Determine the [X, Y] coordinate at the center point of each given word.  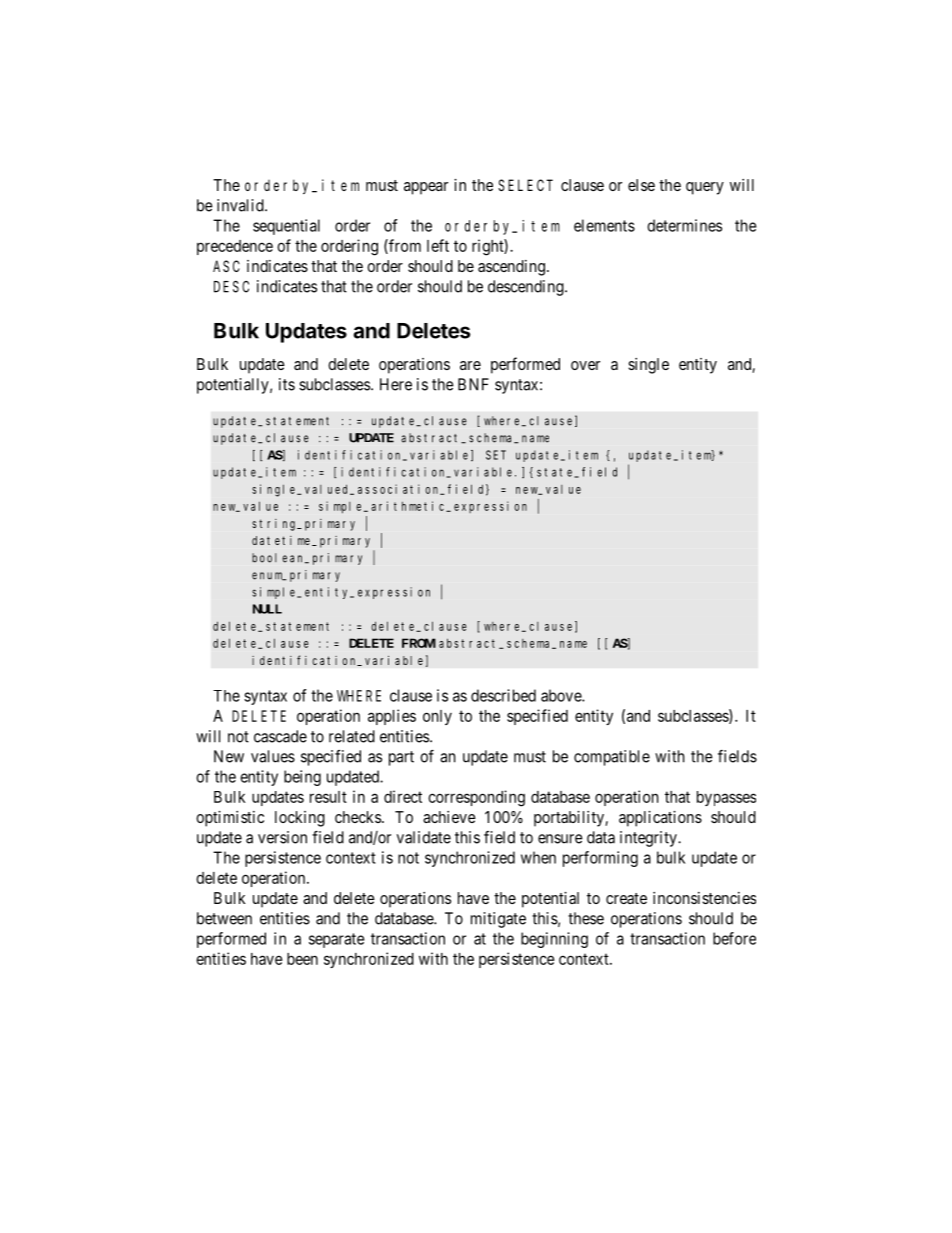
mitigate [498, 920]
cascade [280, 736]
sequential [286, 227]
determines [684, 225]
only [437, 717]
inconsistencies [704, 898]
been [302, 959]
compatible [612, 758]
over [585, 365]
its [287, 384]
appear [426, 188]
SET [496, 455]
